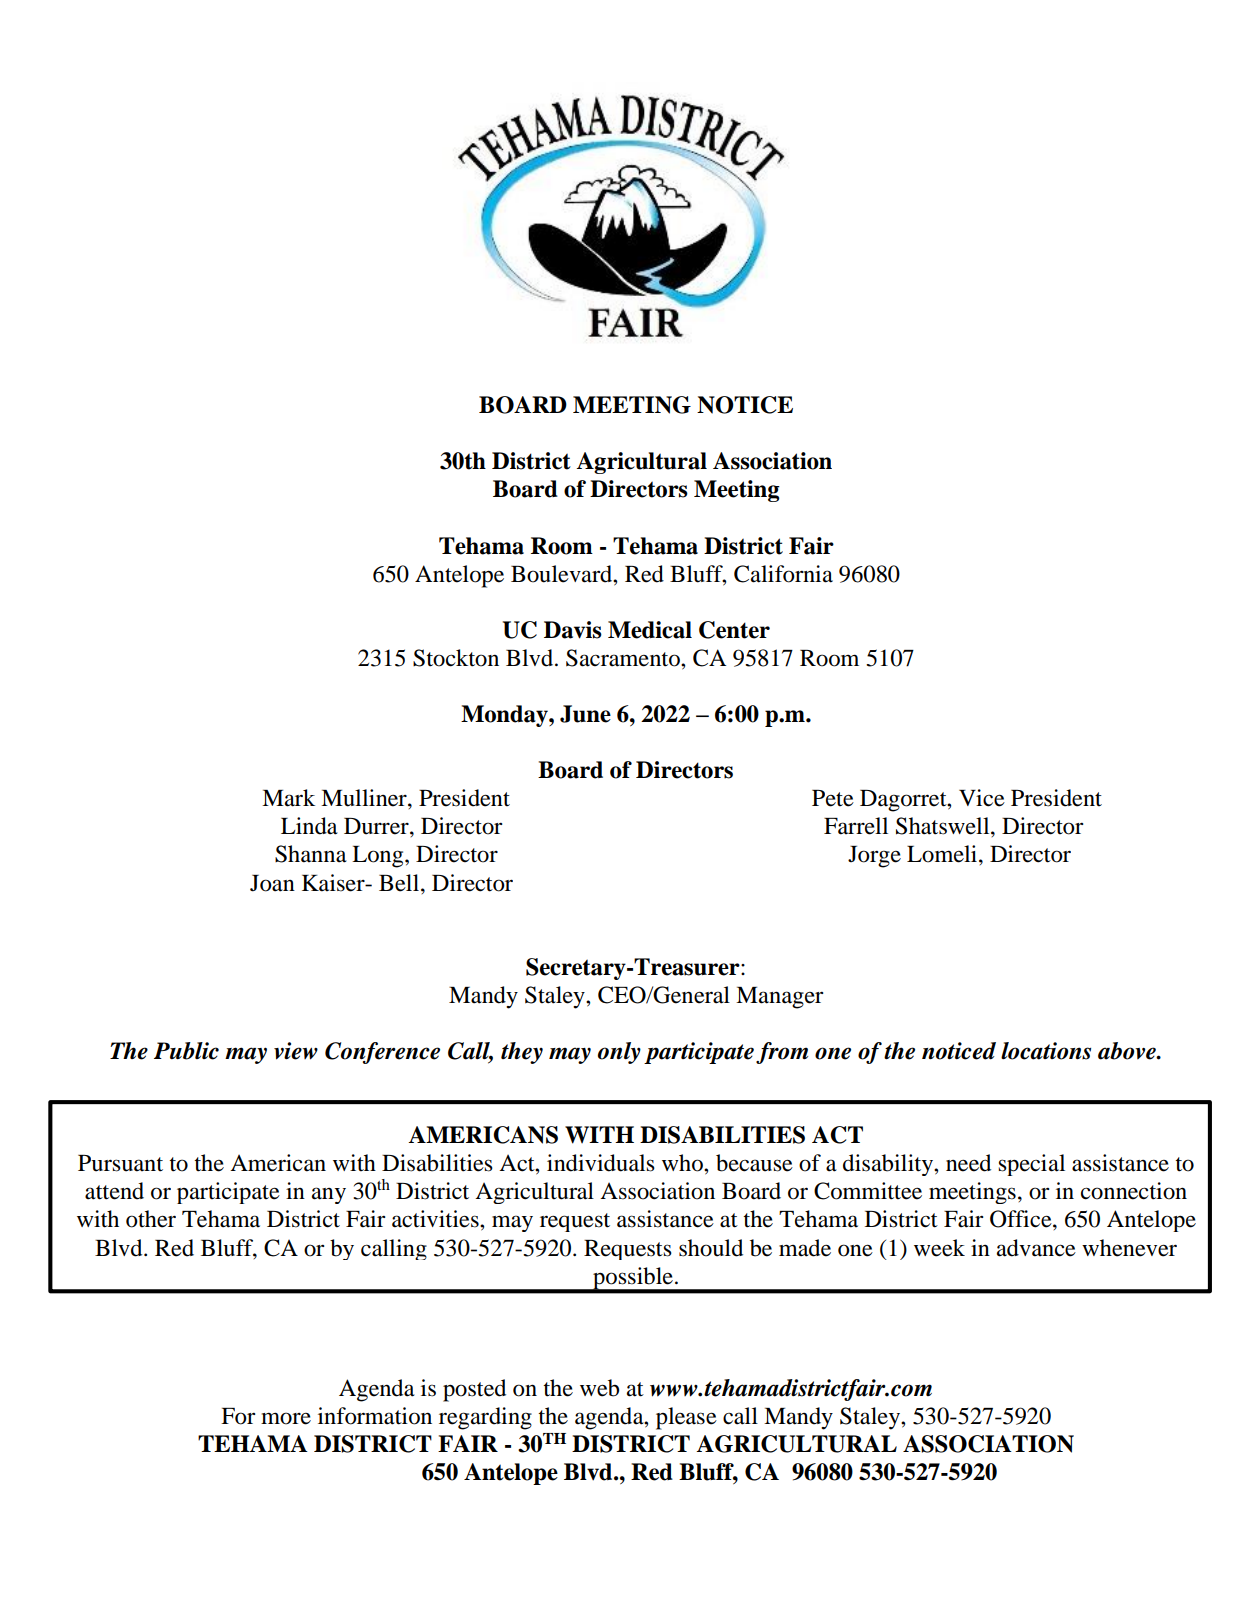  Describe the element at coordinates (711, 1248) in the image. I see `should` at that location.
